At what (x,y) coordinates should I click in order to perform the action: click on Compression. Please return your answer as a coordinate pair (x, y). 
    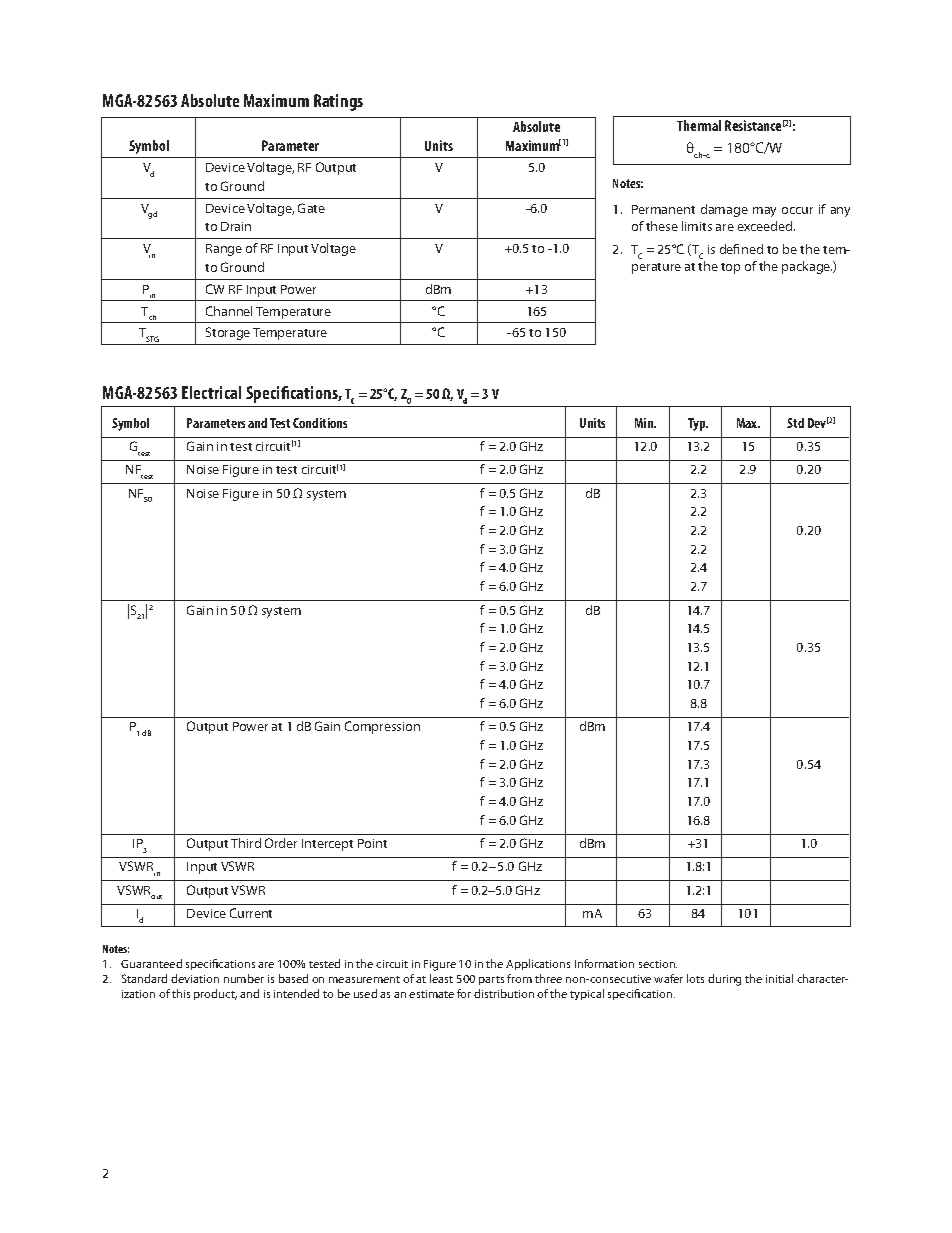
    Looking at the image, I should click on (382, 727).
